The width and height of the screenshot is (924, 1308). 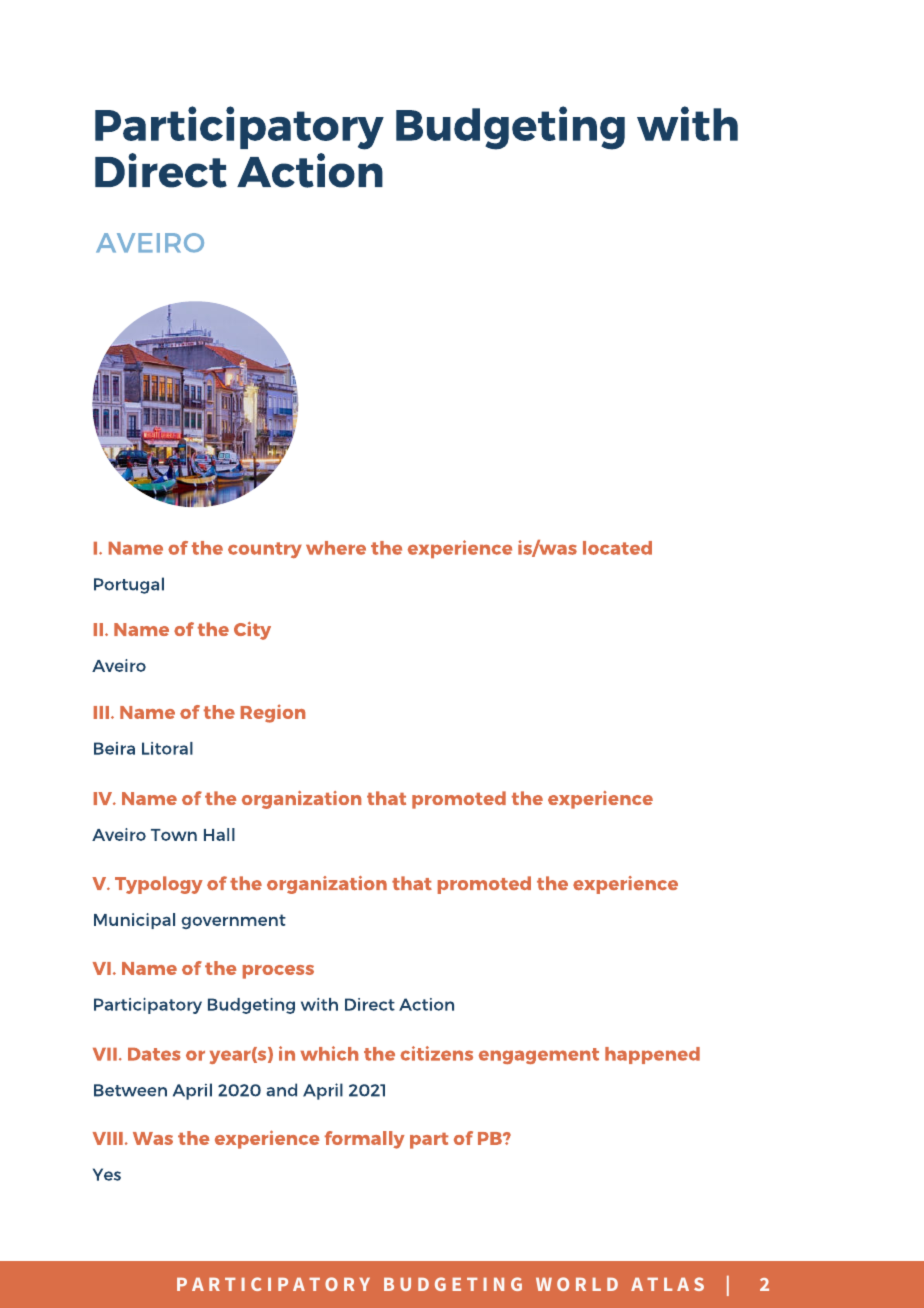 I want to click on Typology, so click(x=159, y=885).
